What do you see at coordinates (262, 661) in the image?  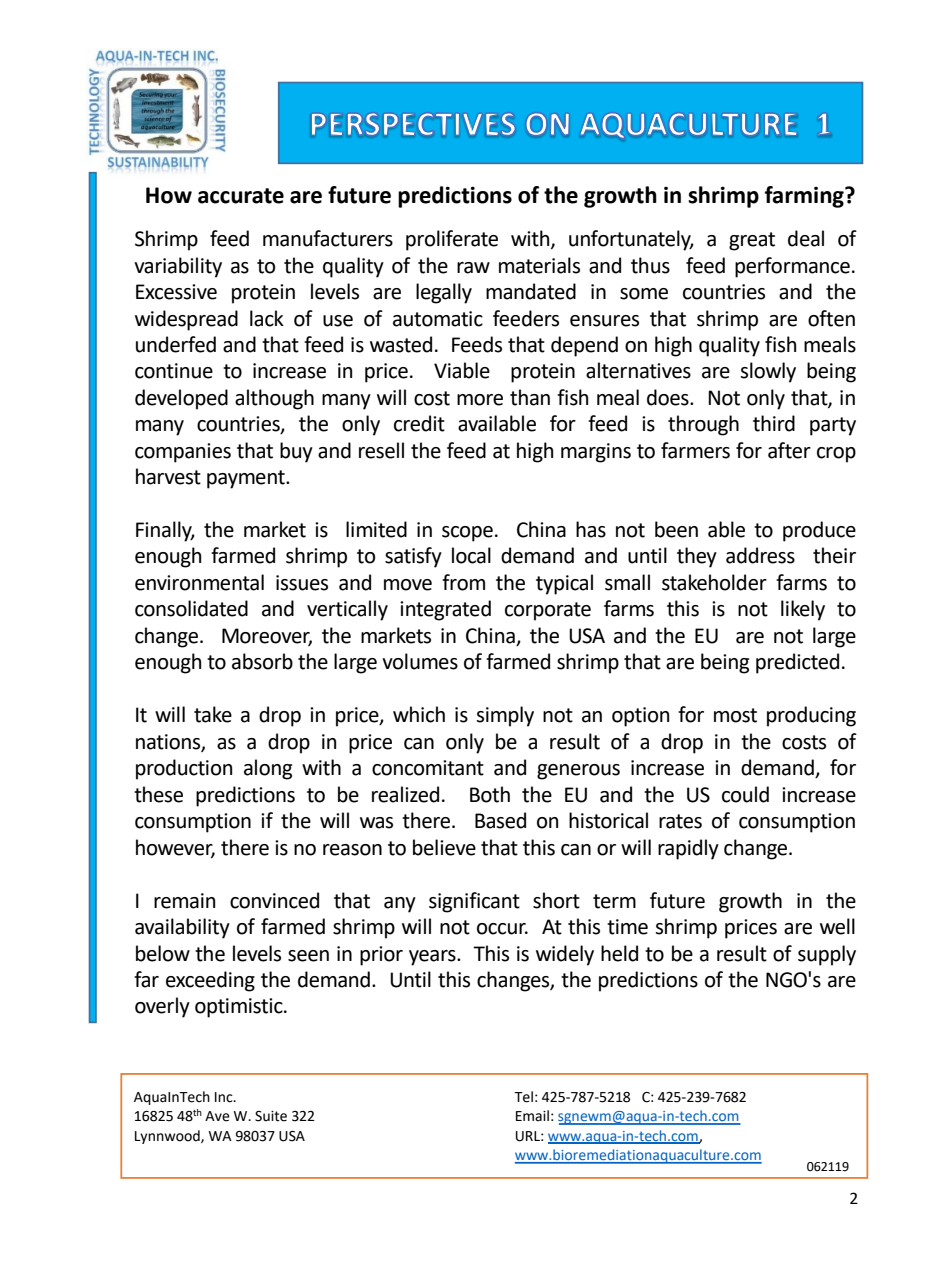 I see `absorb` at bounding box center [262, 661].
